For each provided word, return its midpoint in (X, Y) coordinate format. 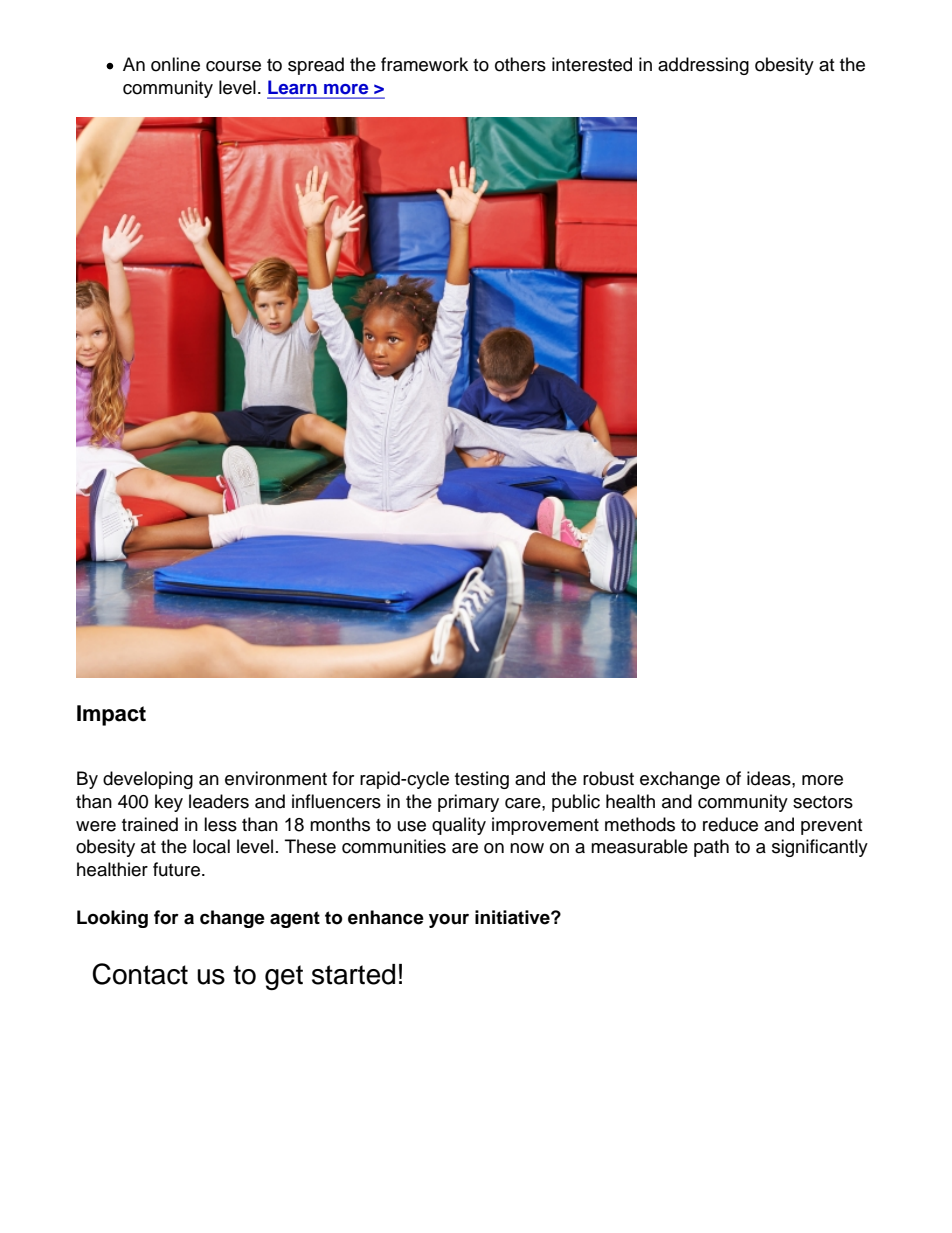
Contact (140, 974)
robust (608, 778)
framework (424, 64)
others (520, 64)
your (449, 921)
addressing (703, 66)
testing (482, 780)
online (175, 64)
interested (592, 64)
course (233, 66)
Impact (111, 715)
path (711, 848)
